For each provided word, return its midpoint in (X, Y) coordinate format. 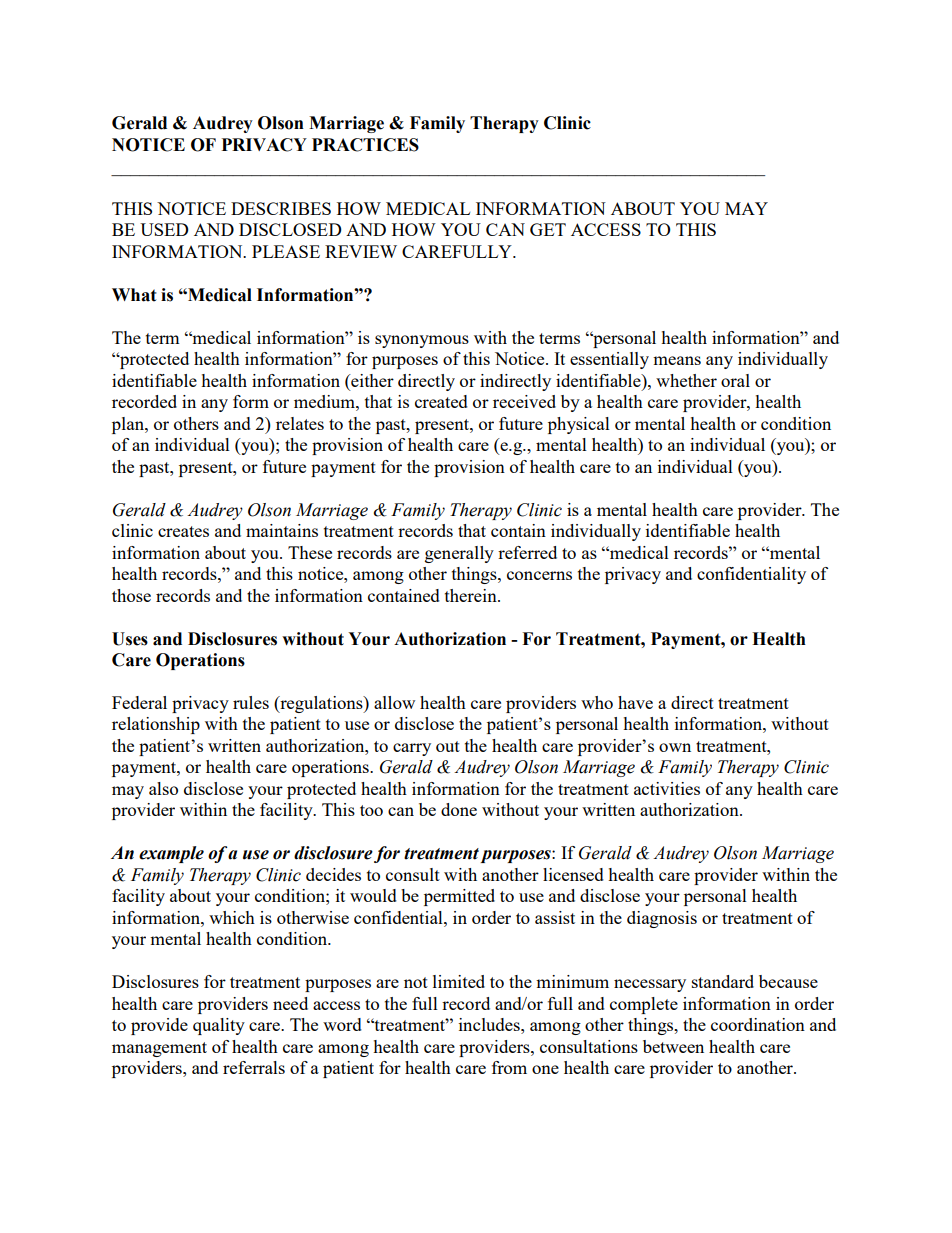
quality (219, 1026)
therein (472, 595)
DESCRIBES (281, 208)
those (131, 595)
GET (548, 229)
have (635, 702)
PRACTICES (365, 145)
